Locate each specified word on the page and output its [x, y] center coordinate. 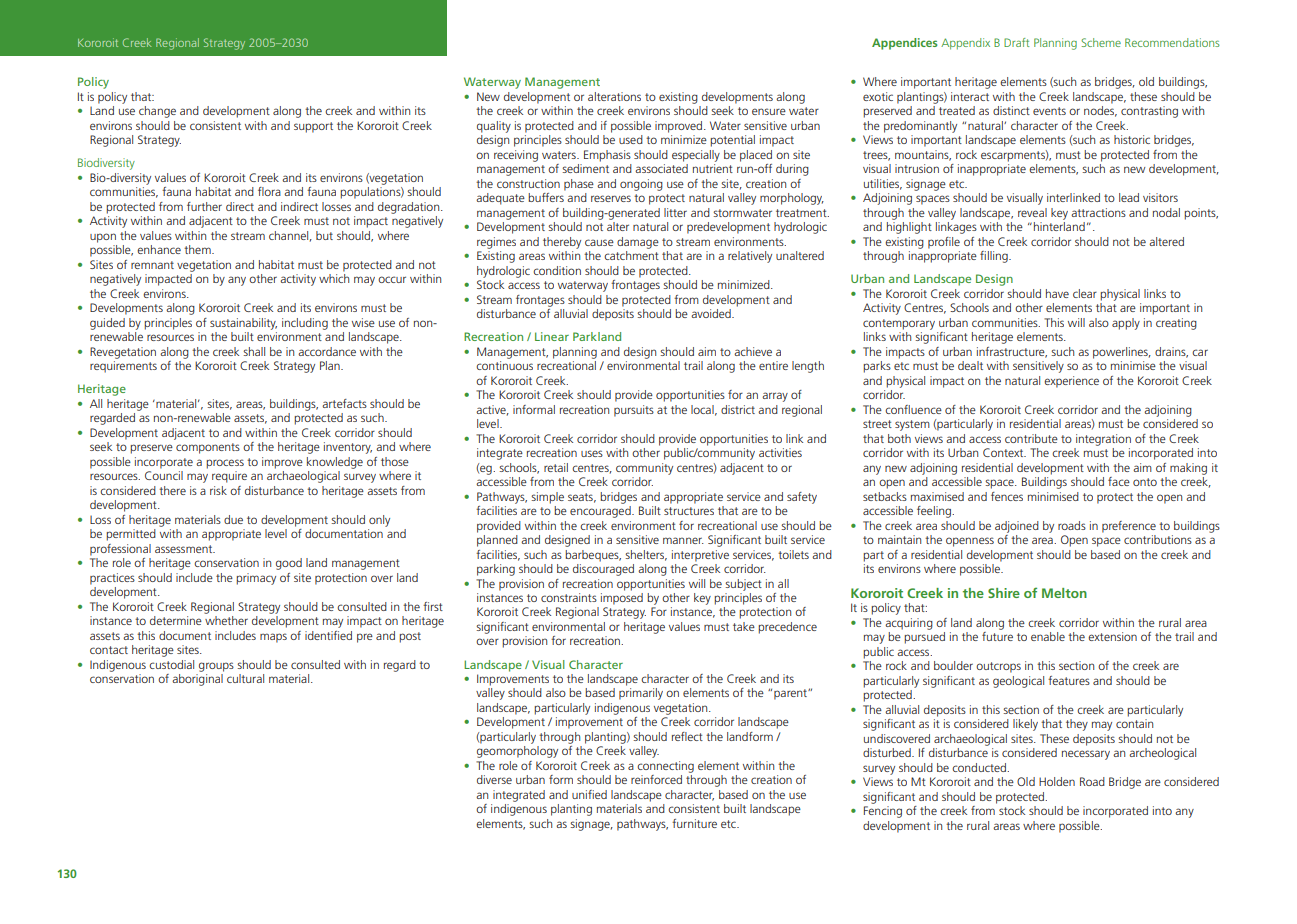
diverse [494, 779]
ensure [769, 111]
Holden [1057, 781]
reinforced [656, 779]
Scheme [1101, 42]
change [157, 112]
